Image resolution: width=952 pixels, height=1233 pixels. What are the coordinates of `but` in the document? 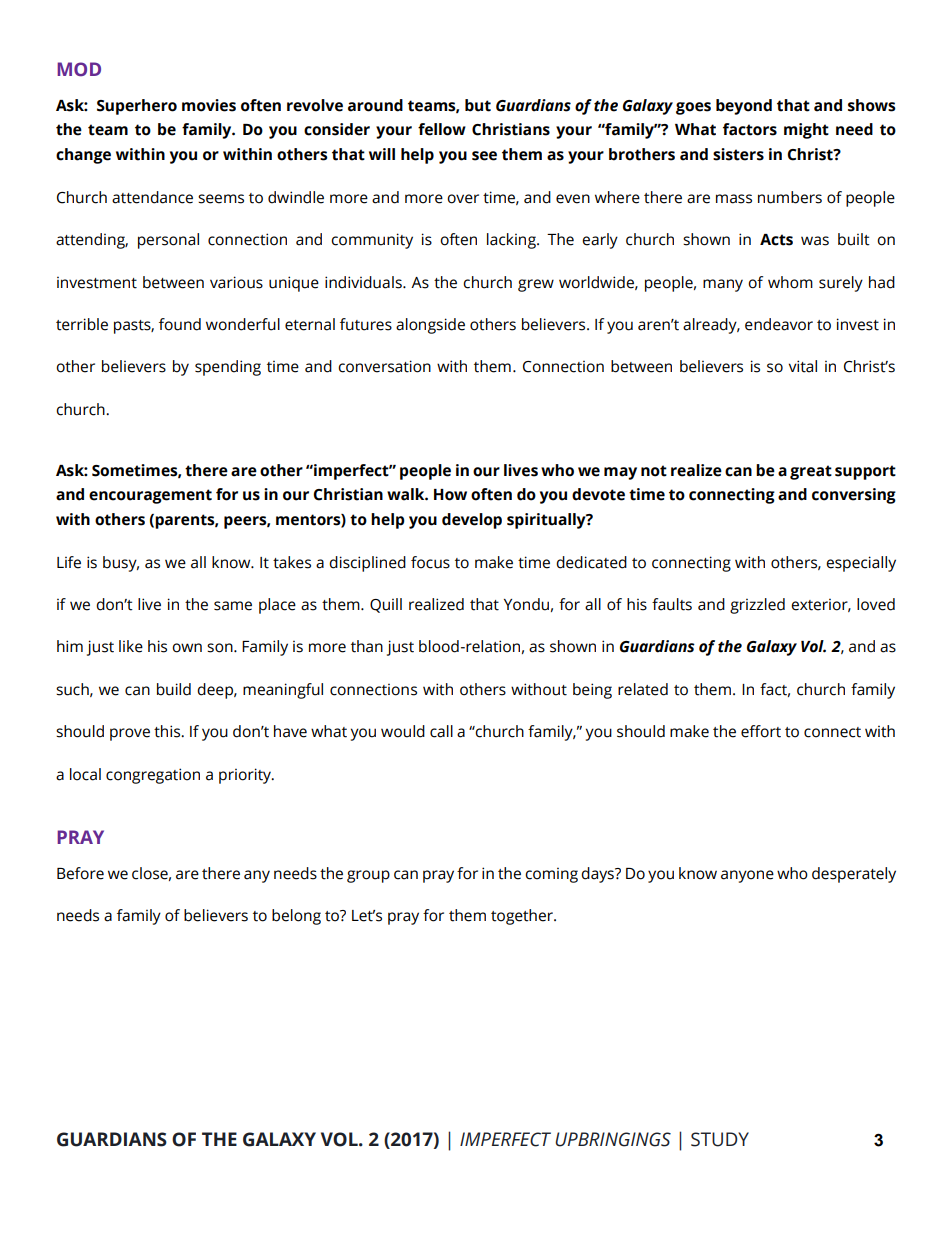 It's located at (478, 105).
